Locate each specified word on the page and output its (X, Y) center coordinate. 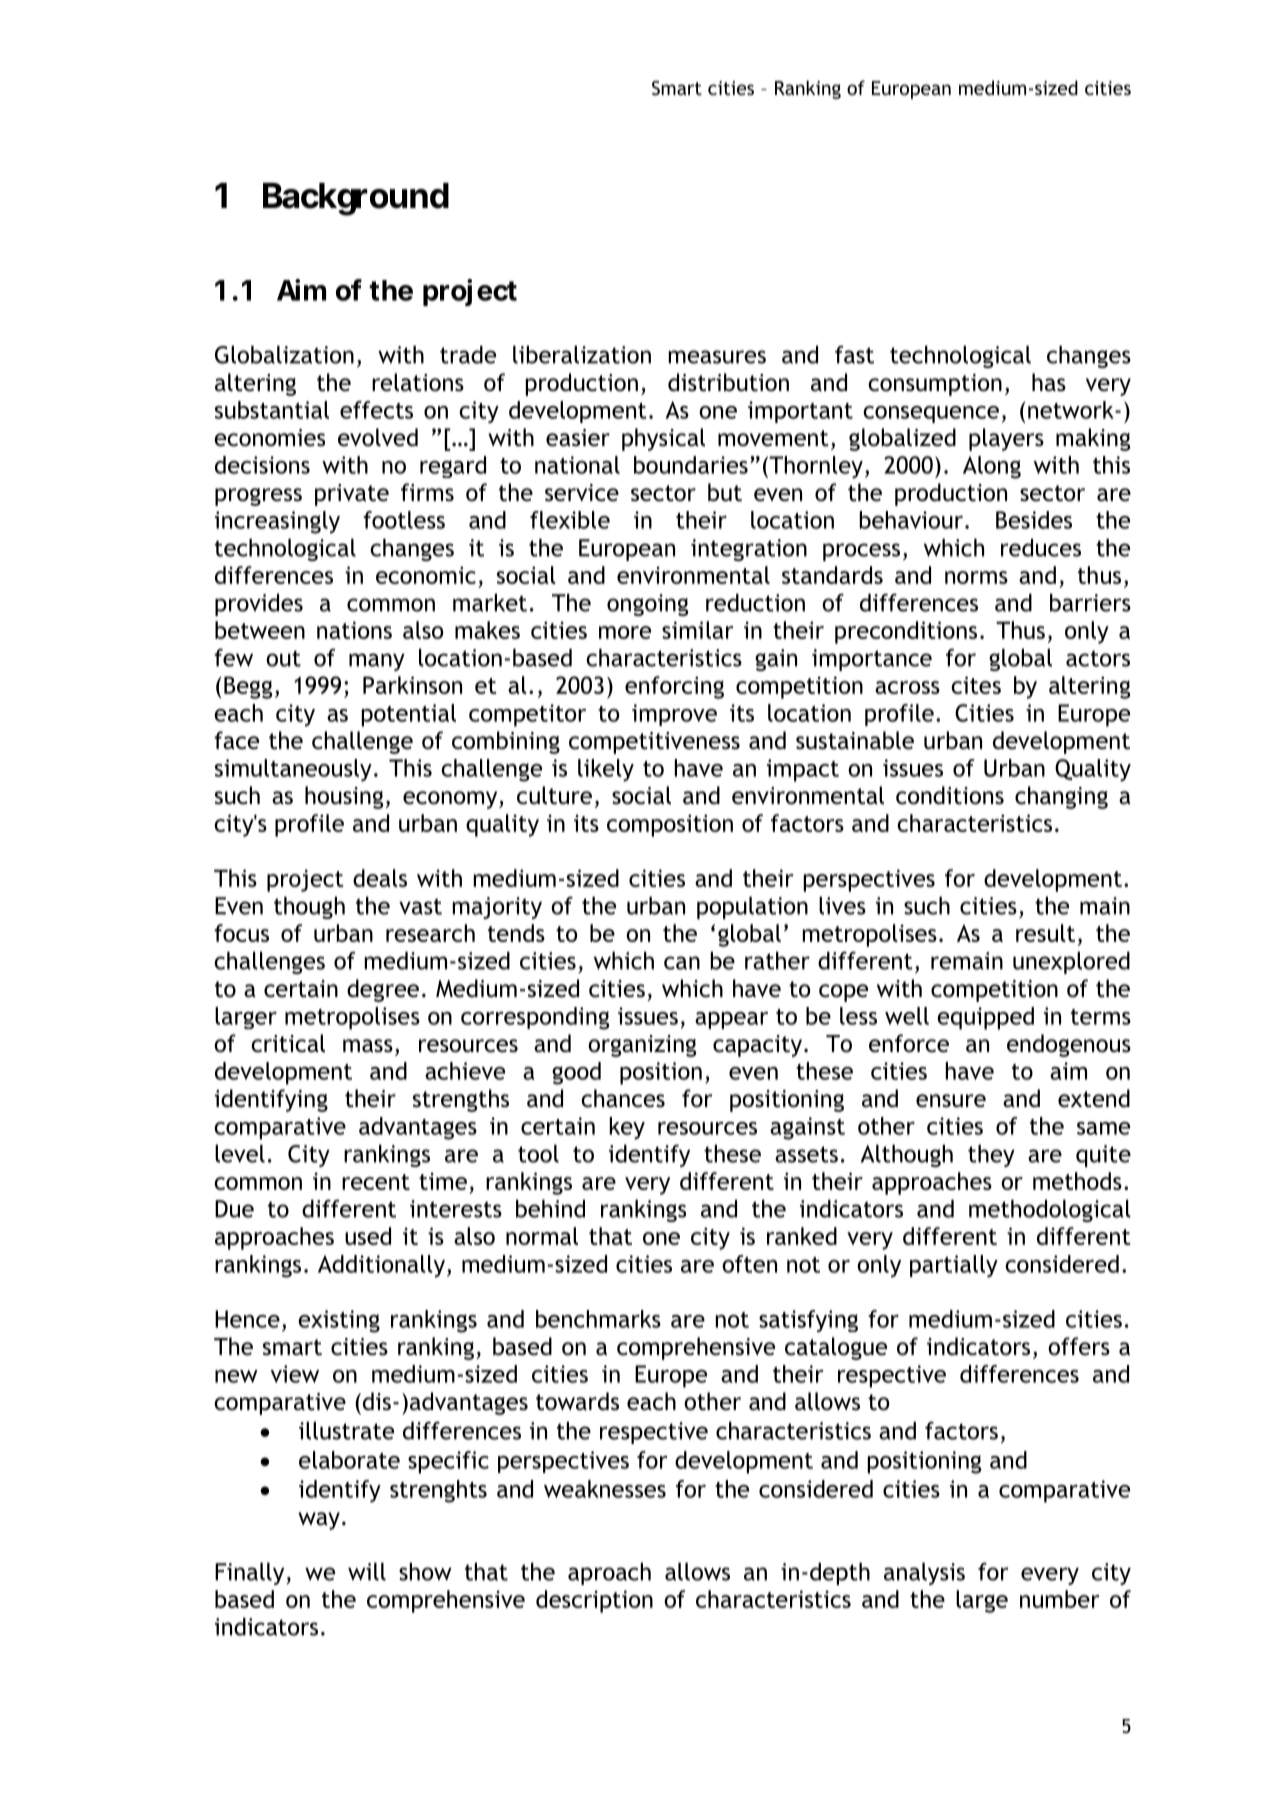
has (1049, 382)
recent (376, 1182)
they (991, 1155)
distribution (728, 382)
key (627, 1128)
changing (1061, 797)
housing (344, 797)
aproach (609, 1573)
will (367, 1571)
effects (376, 410)
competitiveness (654, 743)
